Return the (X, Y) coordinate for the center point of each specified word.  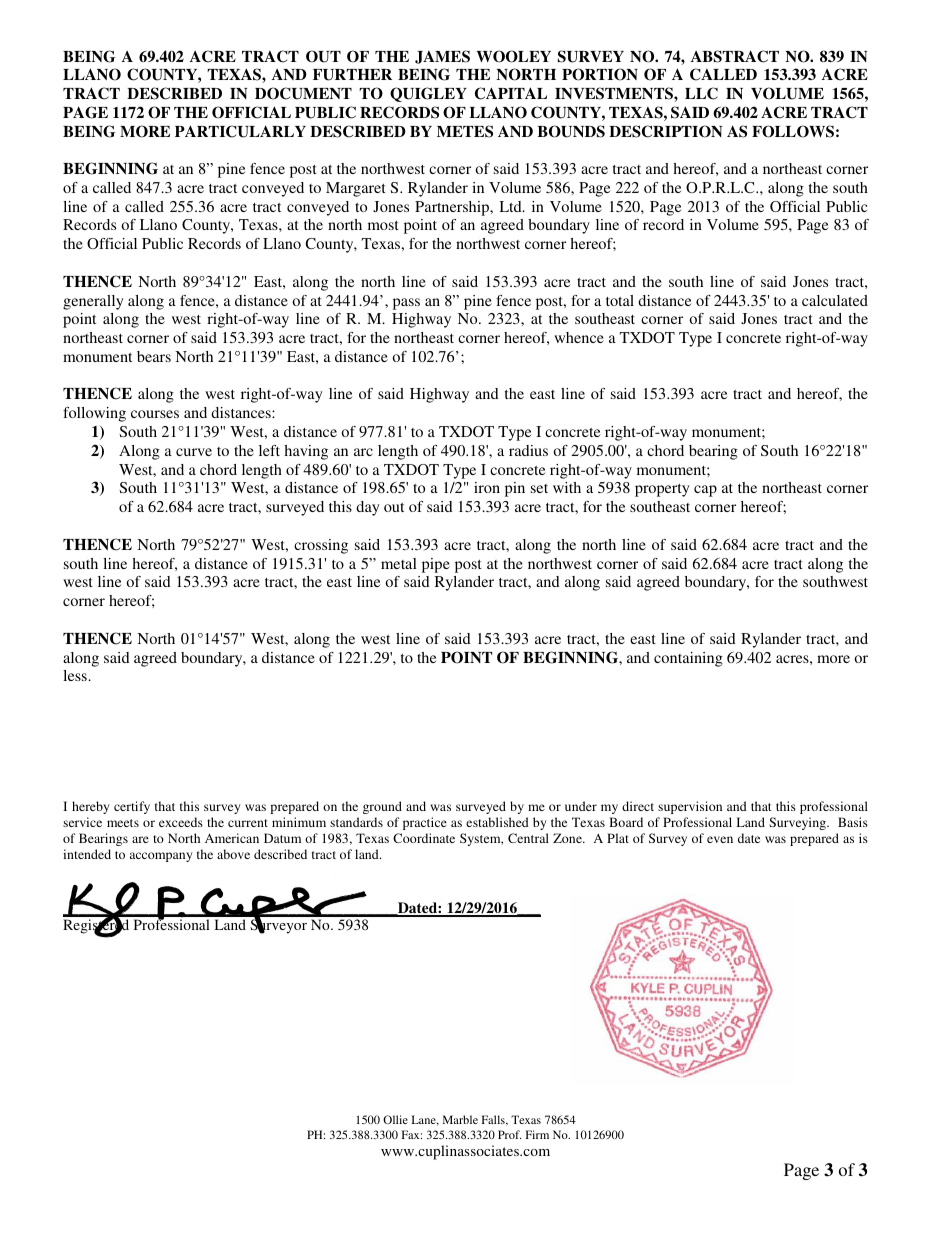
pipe (436, 565)
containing (688, 659)
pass (406, 304)
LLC (701, 93)
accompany (161, 857)
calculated (835, 300)
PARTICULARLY (240, 131)
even (720, 839)
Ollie (395, 1119)
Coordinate (424, 838)
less (76, 675)
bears (154, 356)
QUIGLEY (428, 94)
